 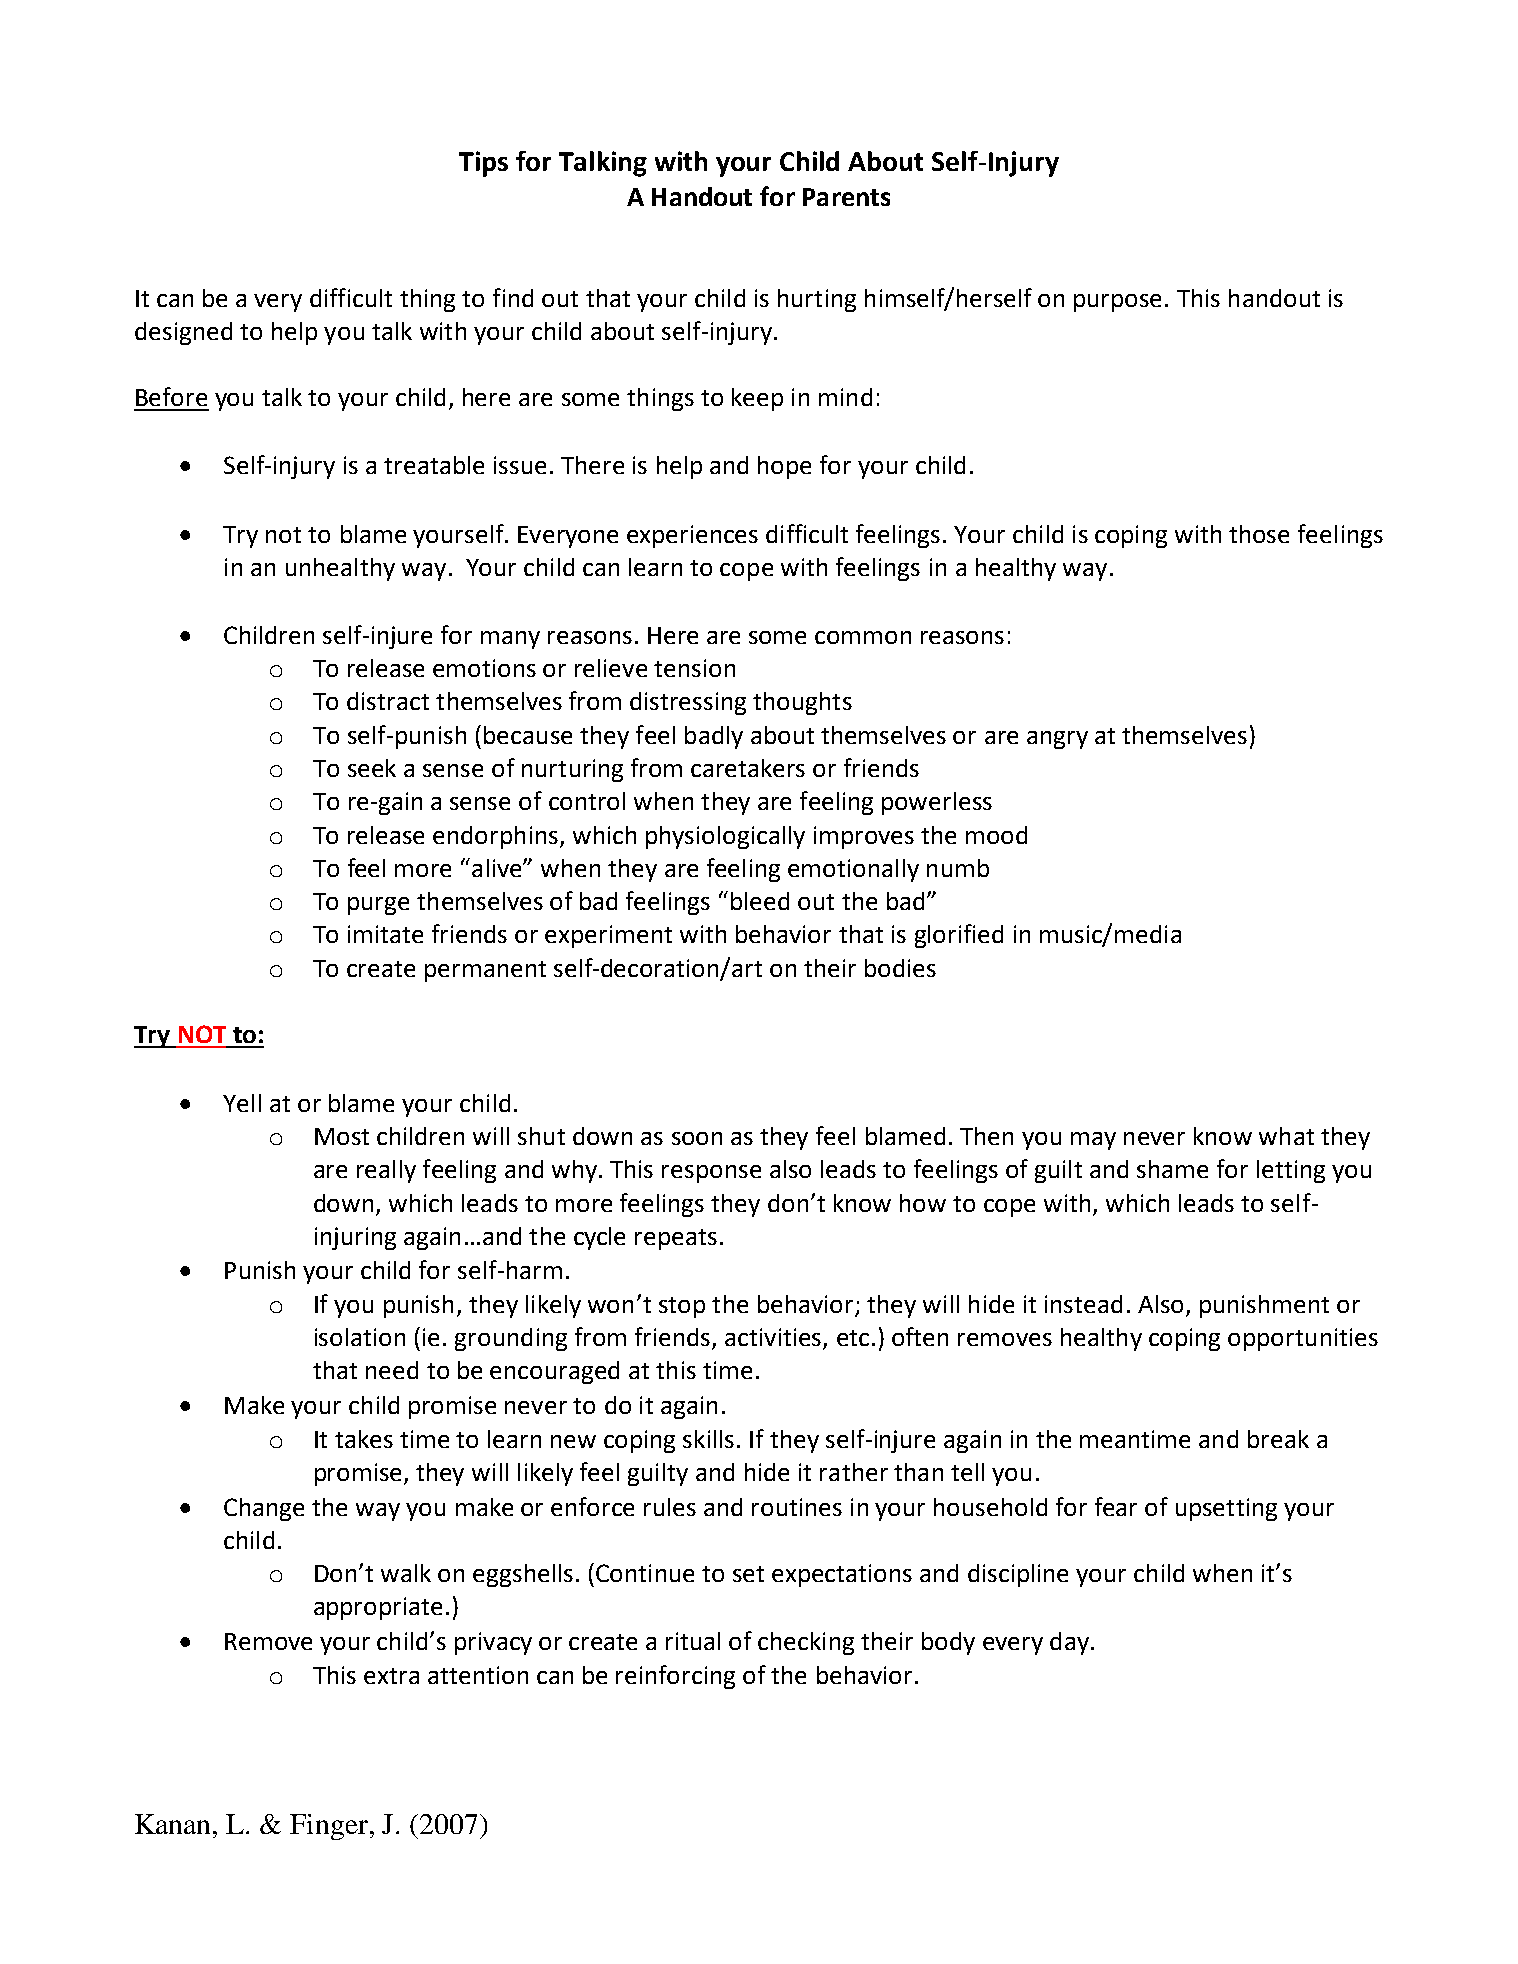 What do you see at coordinates (385, 934) in the image?
I see `imitate` at bounding box center [385, 934].
